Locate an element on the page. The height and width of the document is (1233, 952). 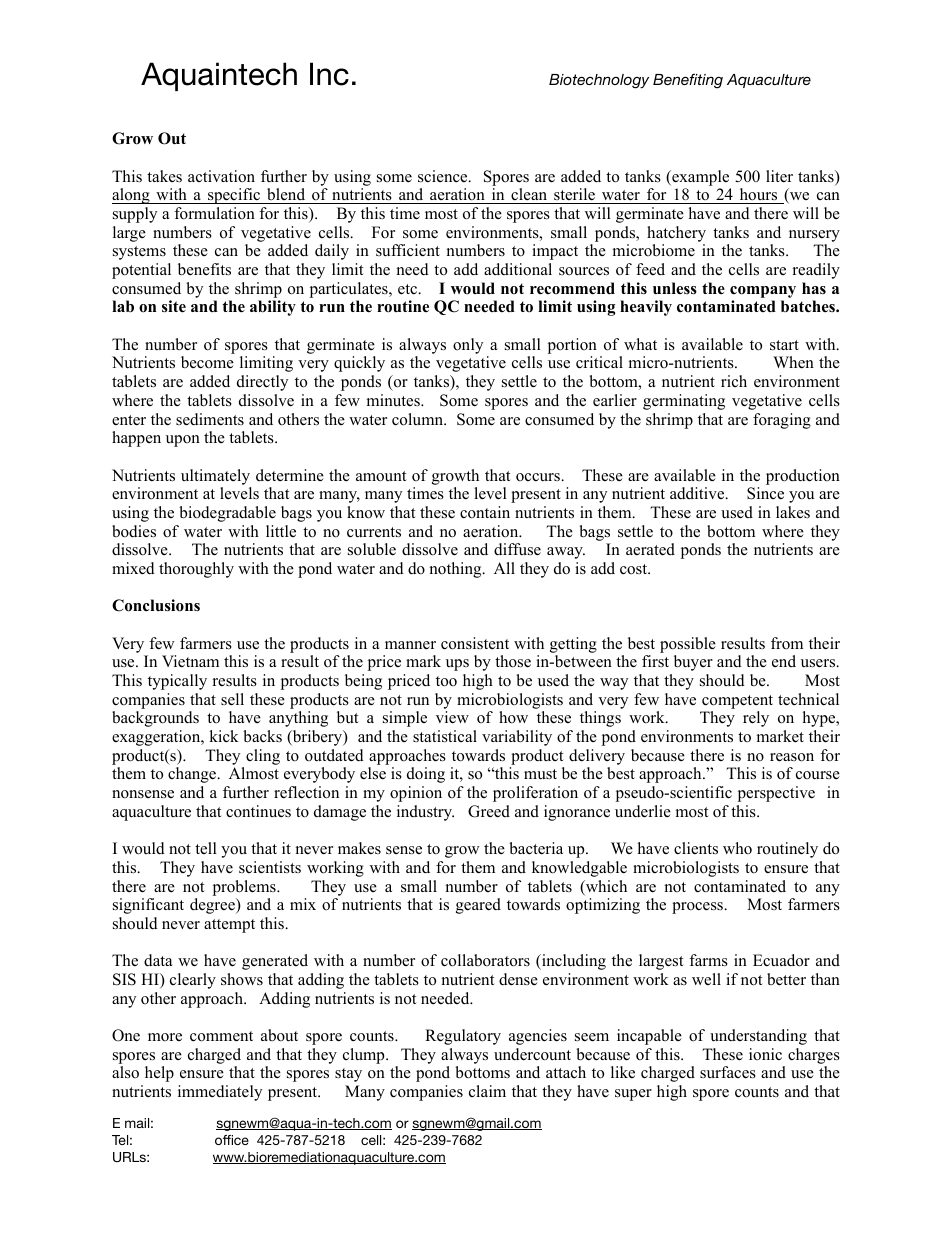
competent is located at coordinates (737, 702).
